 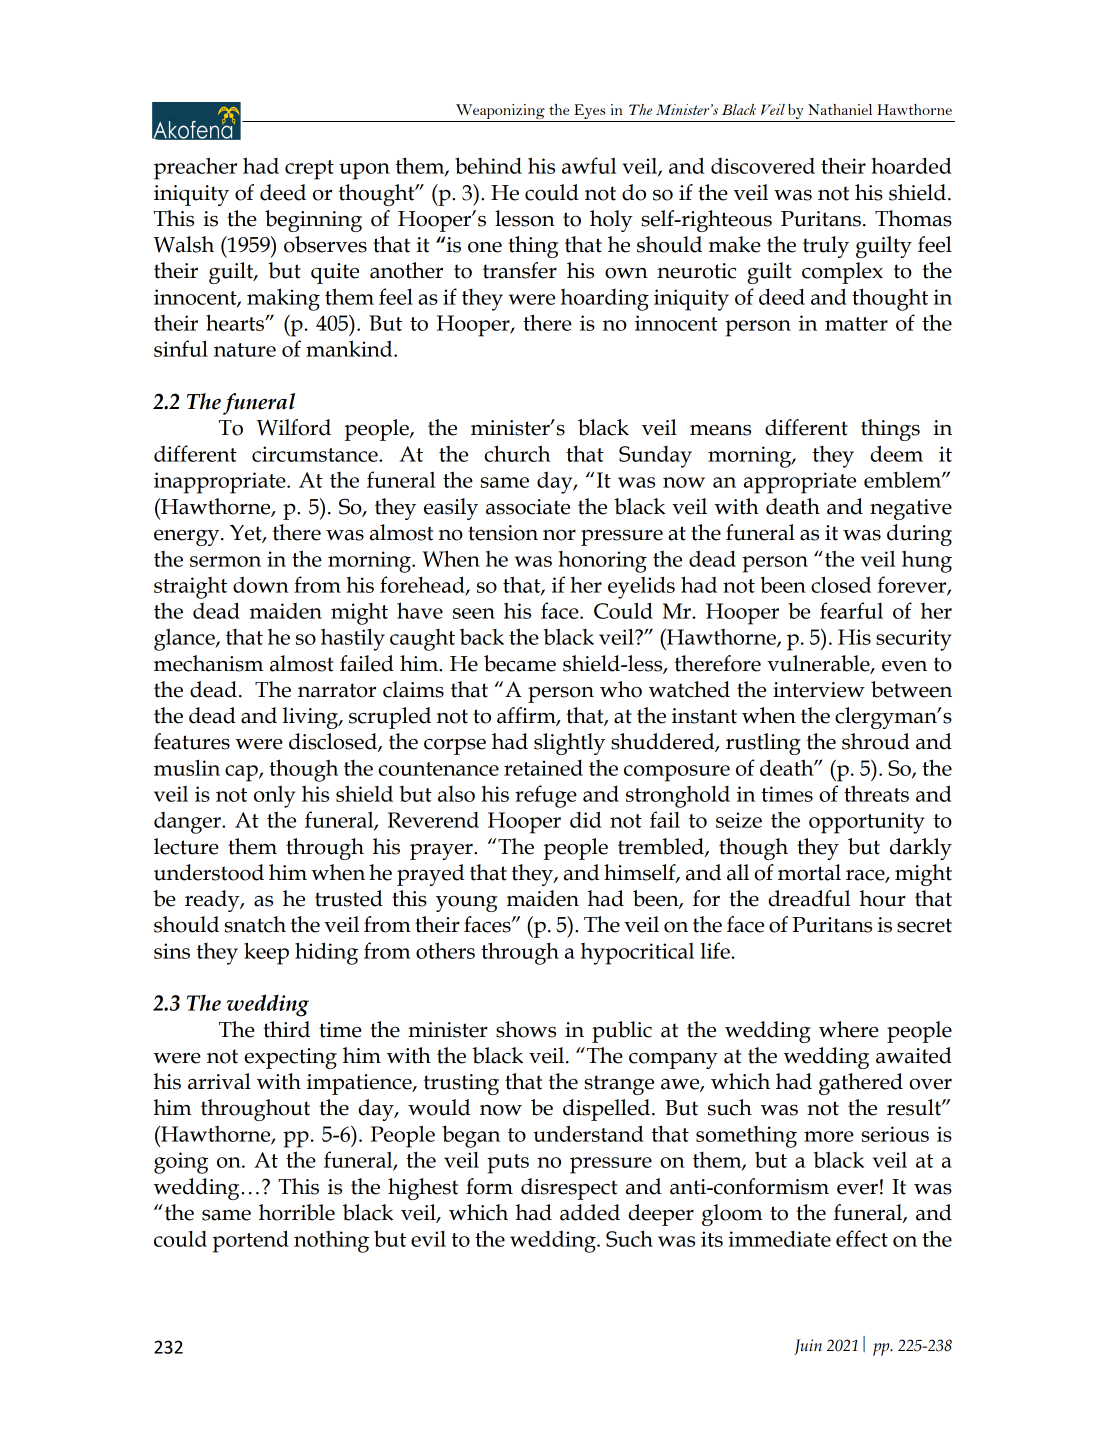 What do you see at coordinates (520, 663) in the screenshot?
I see `became` at bounding box center [520, 663].
